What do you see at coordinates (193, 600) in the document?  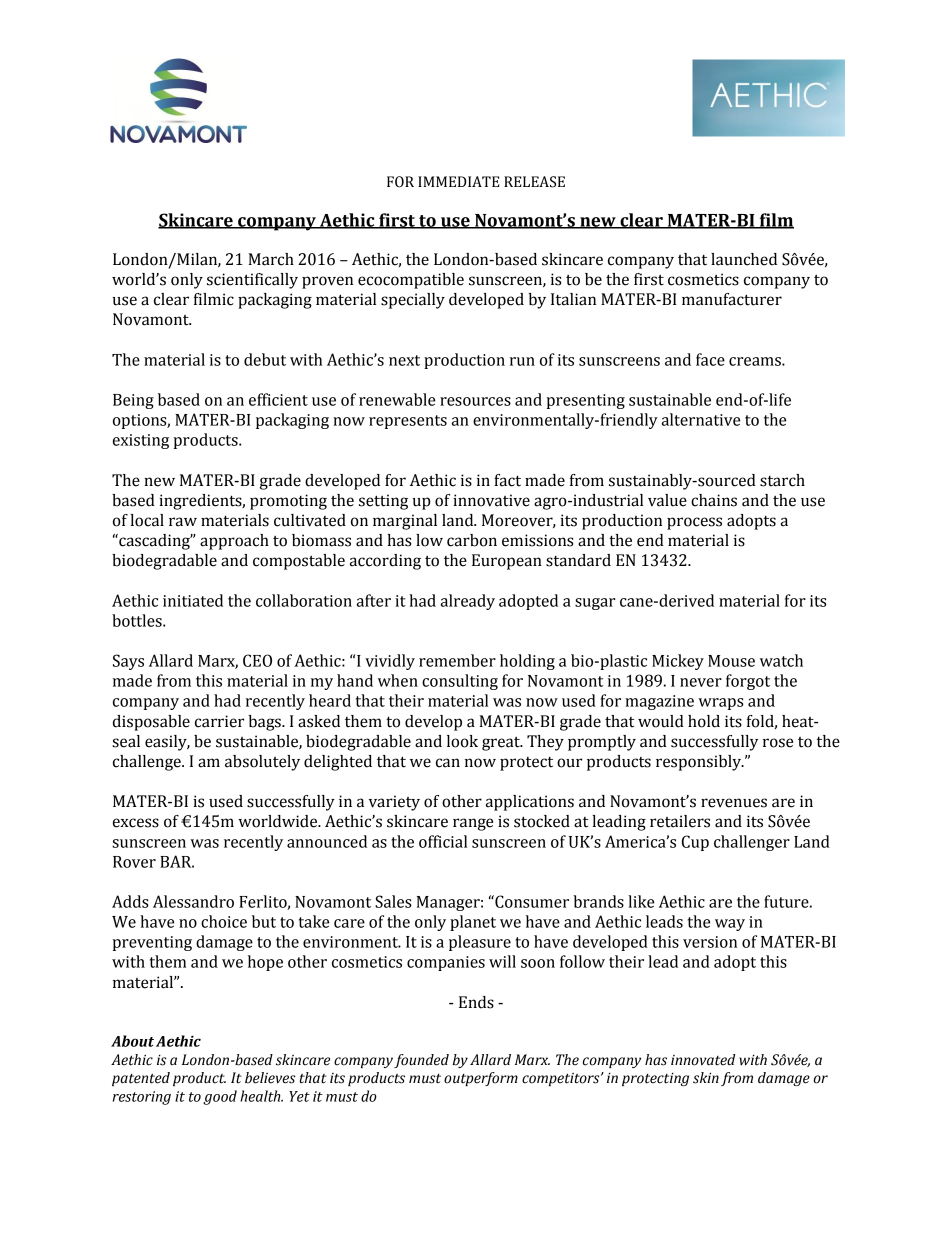 I see `initiated` at bounding box center [193, 600].
